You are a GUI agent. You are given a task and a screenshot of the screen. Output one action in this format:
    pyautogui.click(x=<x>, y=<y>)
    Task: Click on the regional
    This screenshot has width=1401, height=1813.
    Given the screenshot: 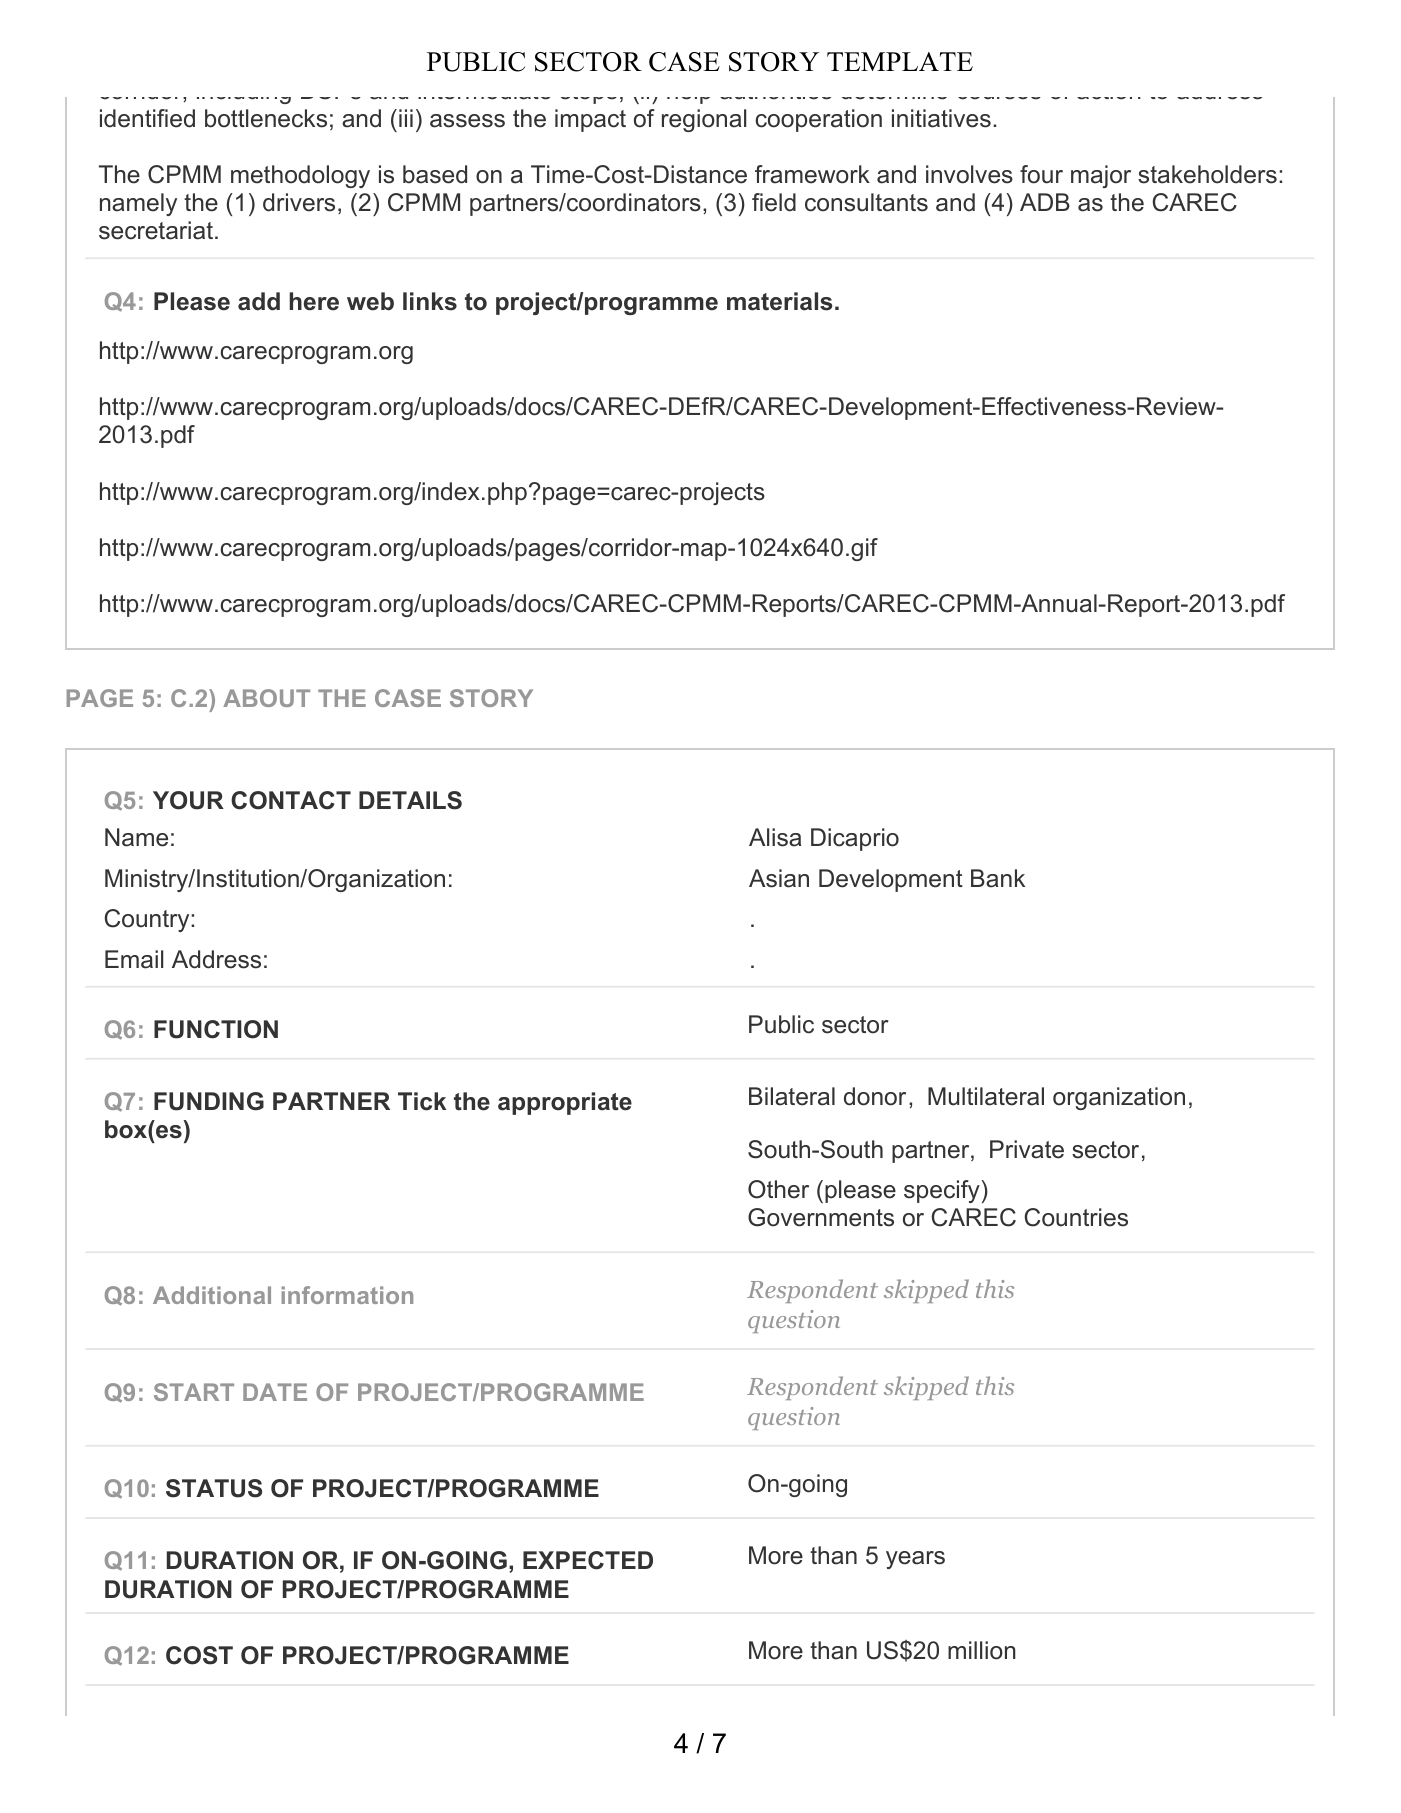 What is the action you would take?
    pyautogui.click(x=704, y=120)
